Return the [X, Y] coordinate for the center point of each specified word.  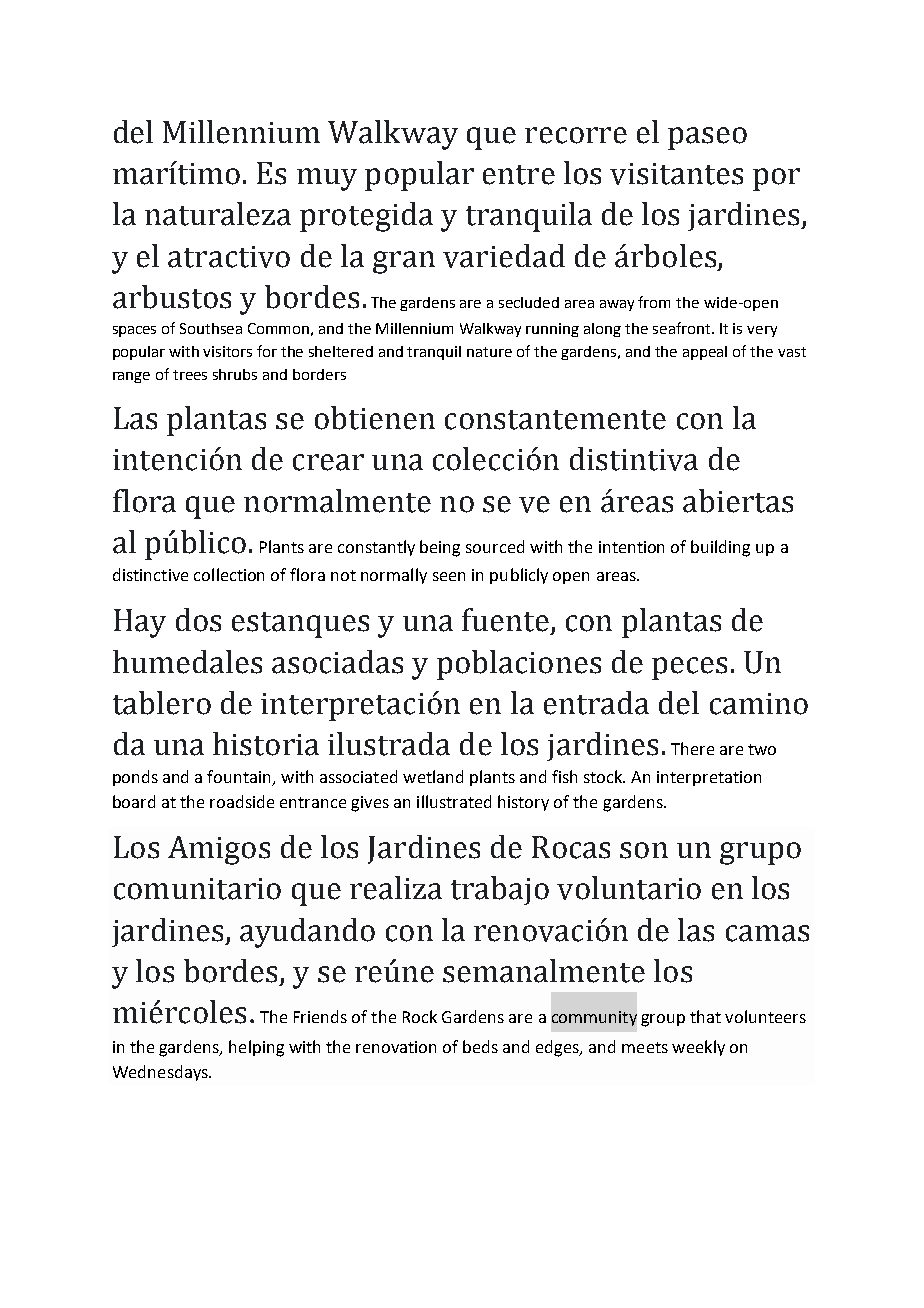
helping [256, 1048]
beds [480, 1046]
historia [266, 744]
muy [327, 179]
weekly [698, 1048]
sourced [495, 546]
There [692, 748]
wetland [433, 776]
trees [190, 375]
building [720, 548]
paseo [707, 138]
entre [519, 175]
